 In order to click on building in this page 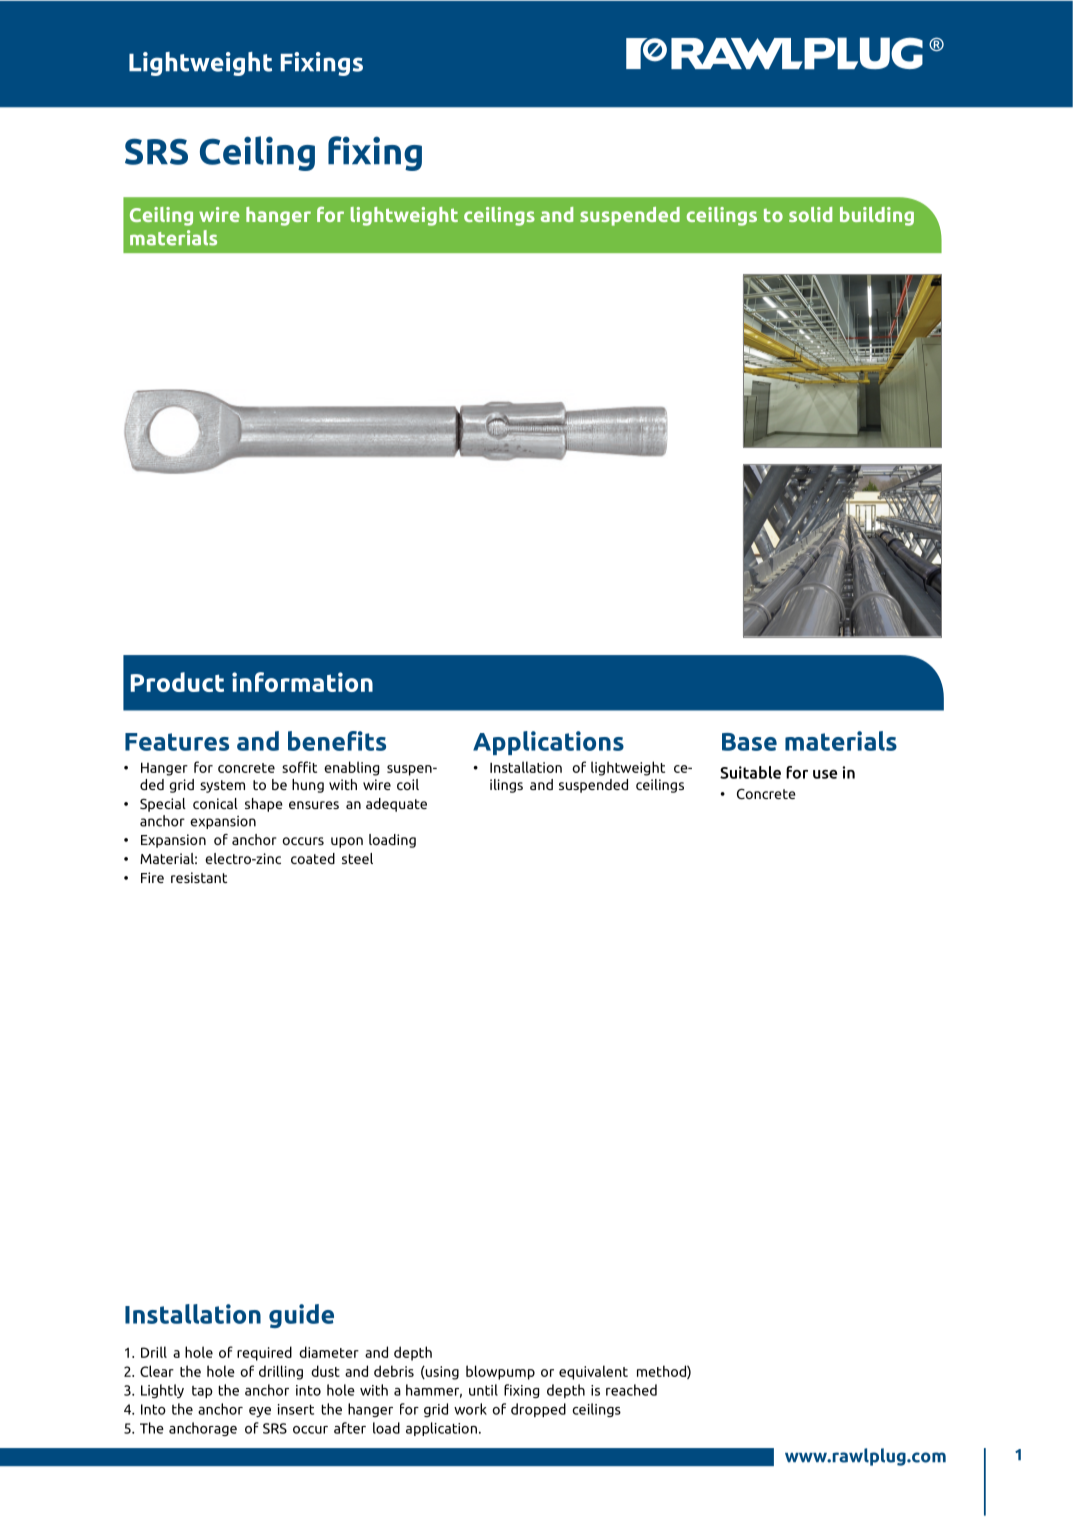, I will do `click(877, 216)`.
